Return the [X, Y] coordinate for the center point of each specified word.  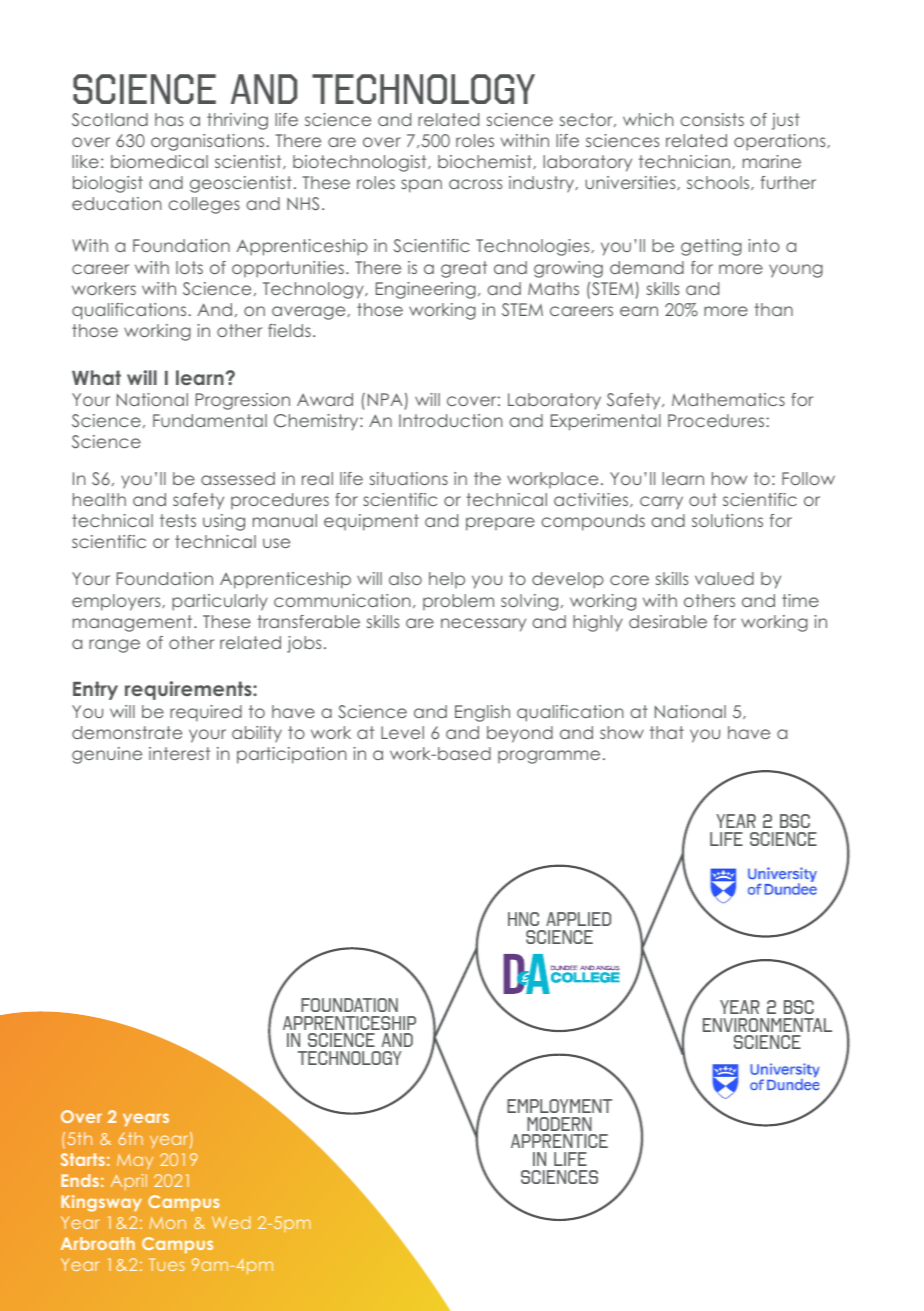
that [667, 732]
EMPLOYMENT [559, 1106]
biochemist [486, 162]
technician [686, 162]
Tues [167, 1264]
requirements [189, 690]
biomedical [159, 161]
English [482, 713]
